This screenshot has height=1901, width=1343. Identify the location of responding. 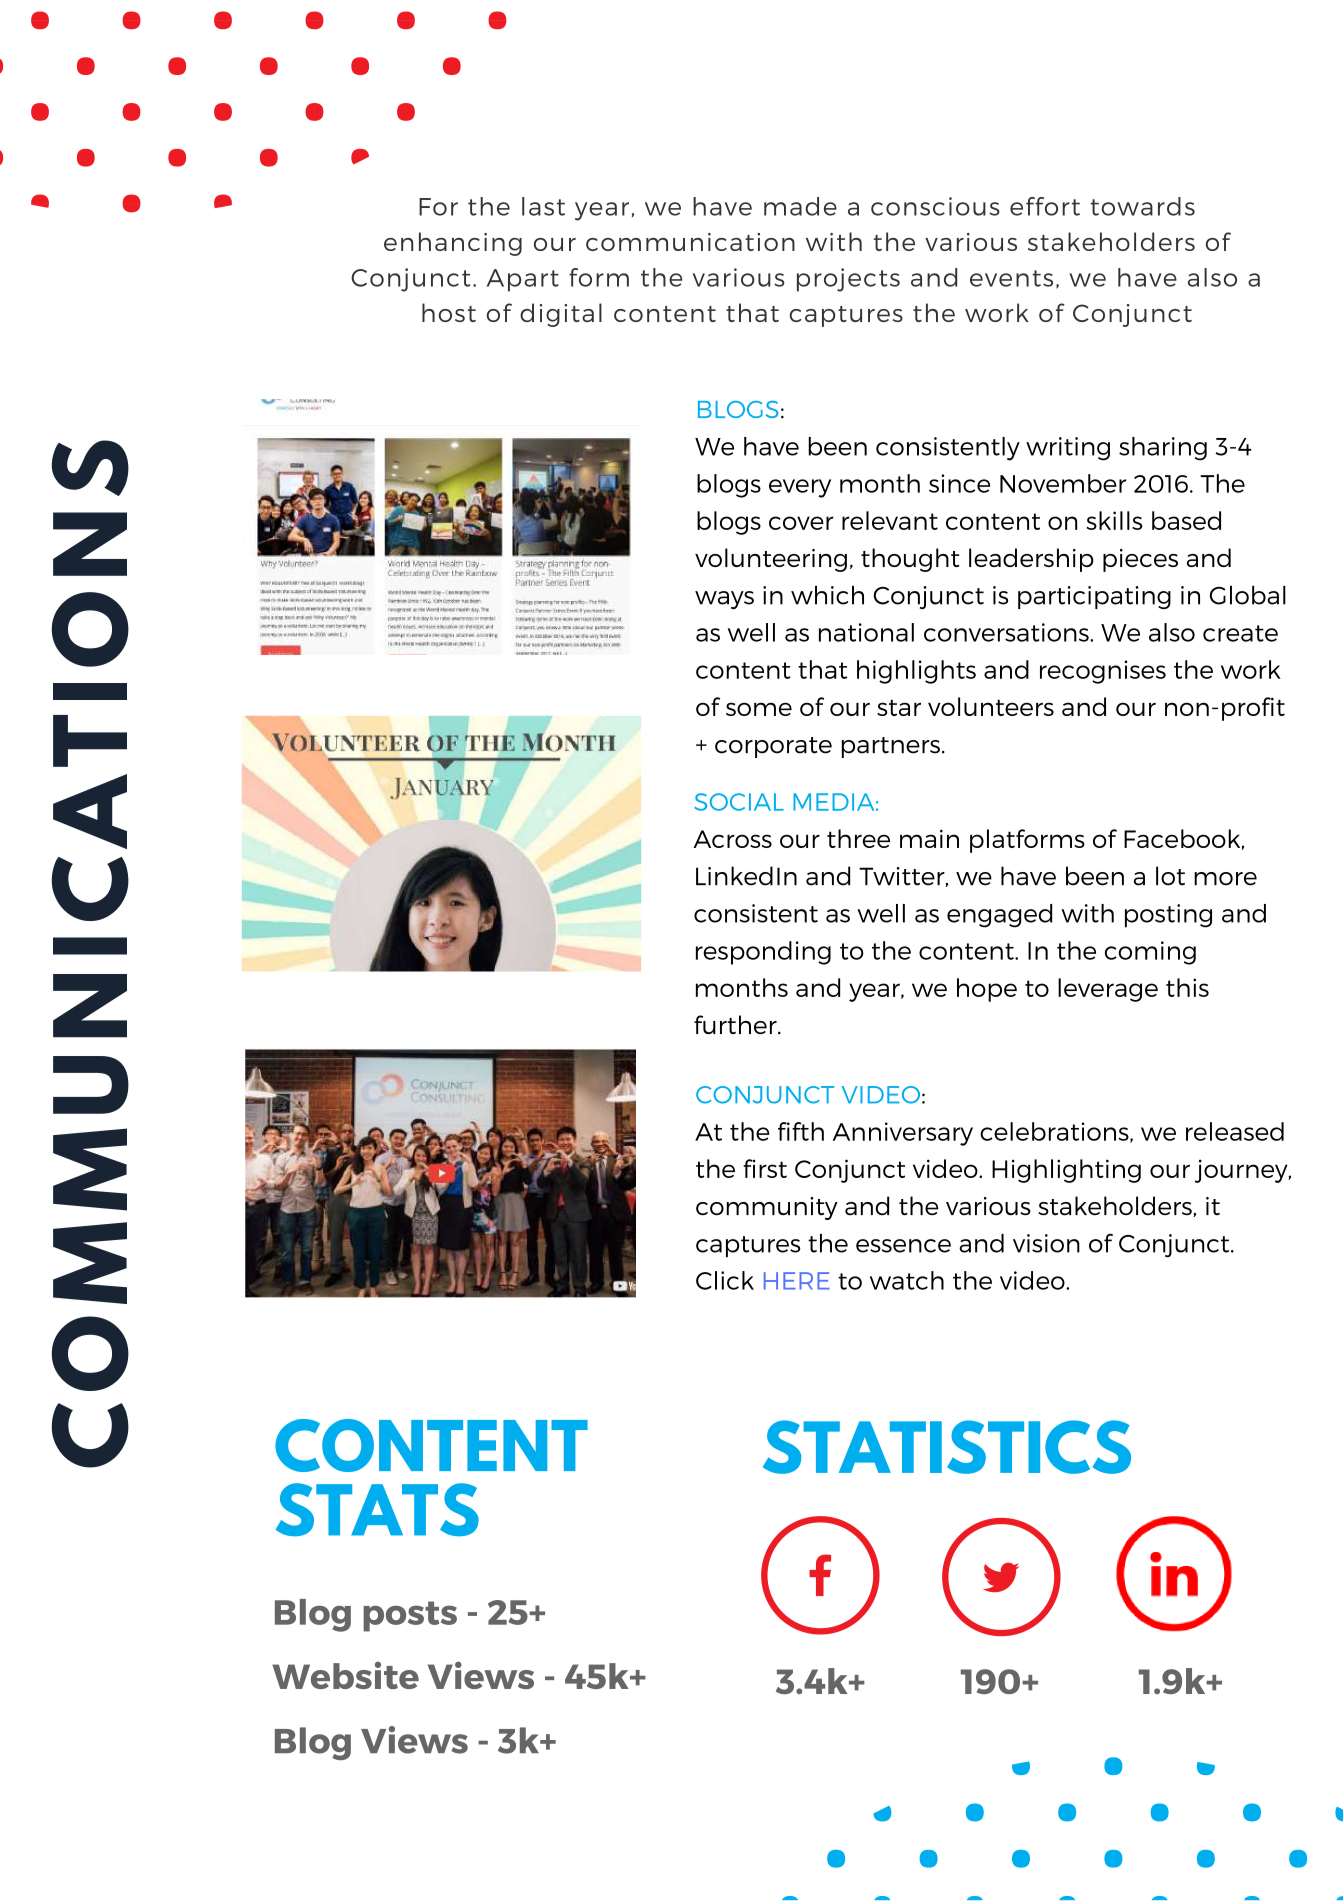
(763, 953).
